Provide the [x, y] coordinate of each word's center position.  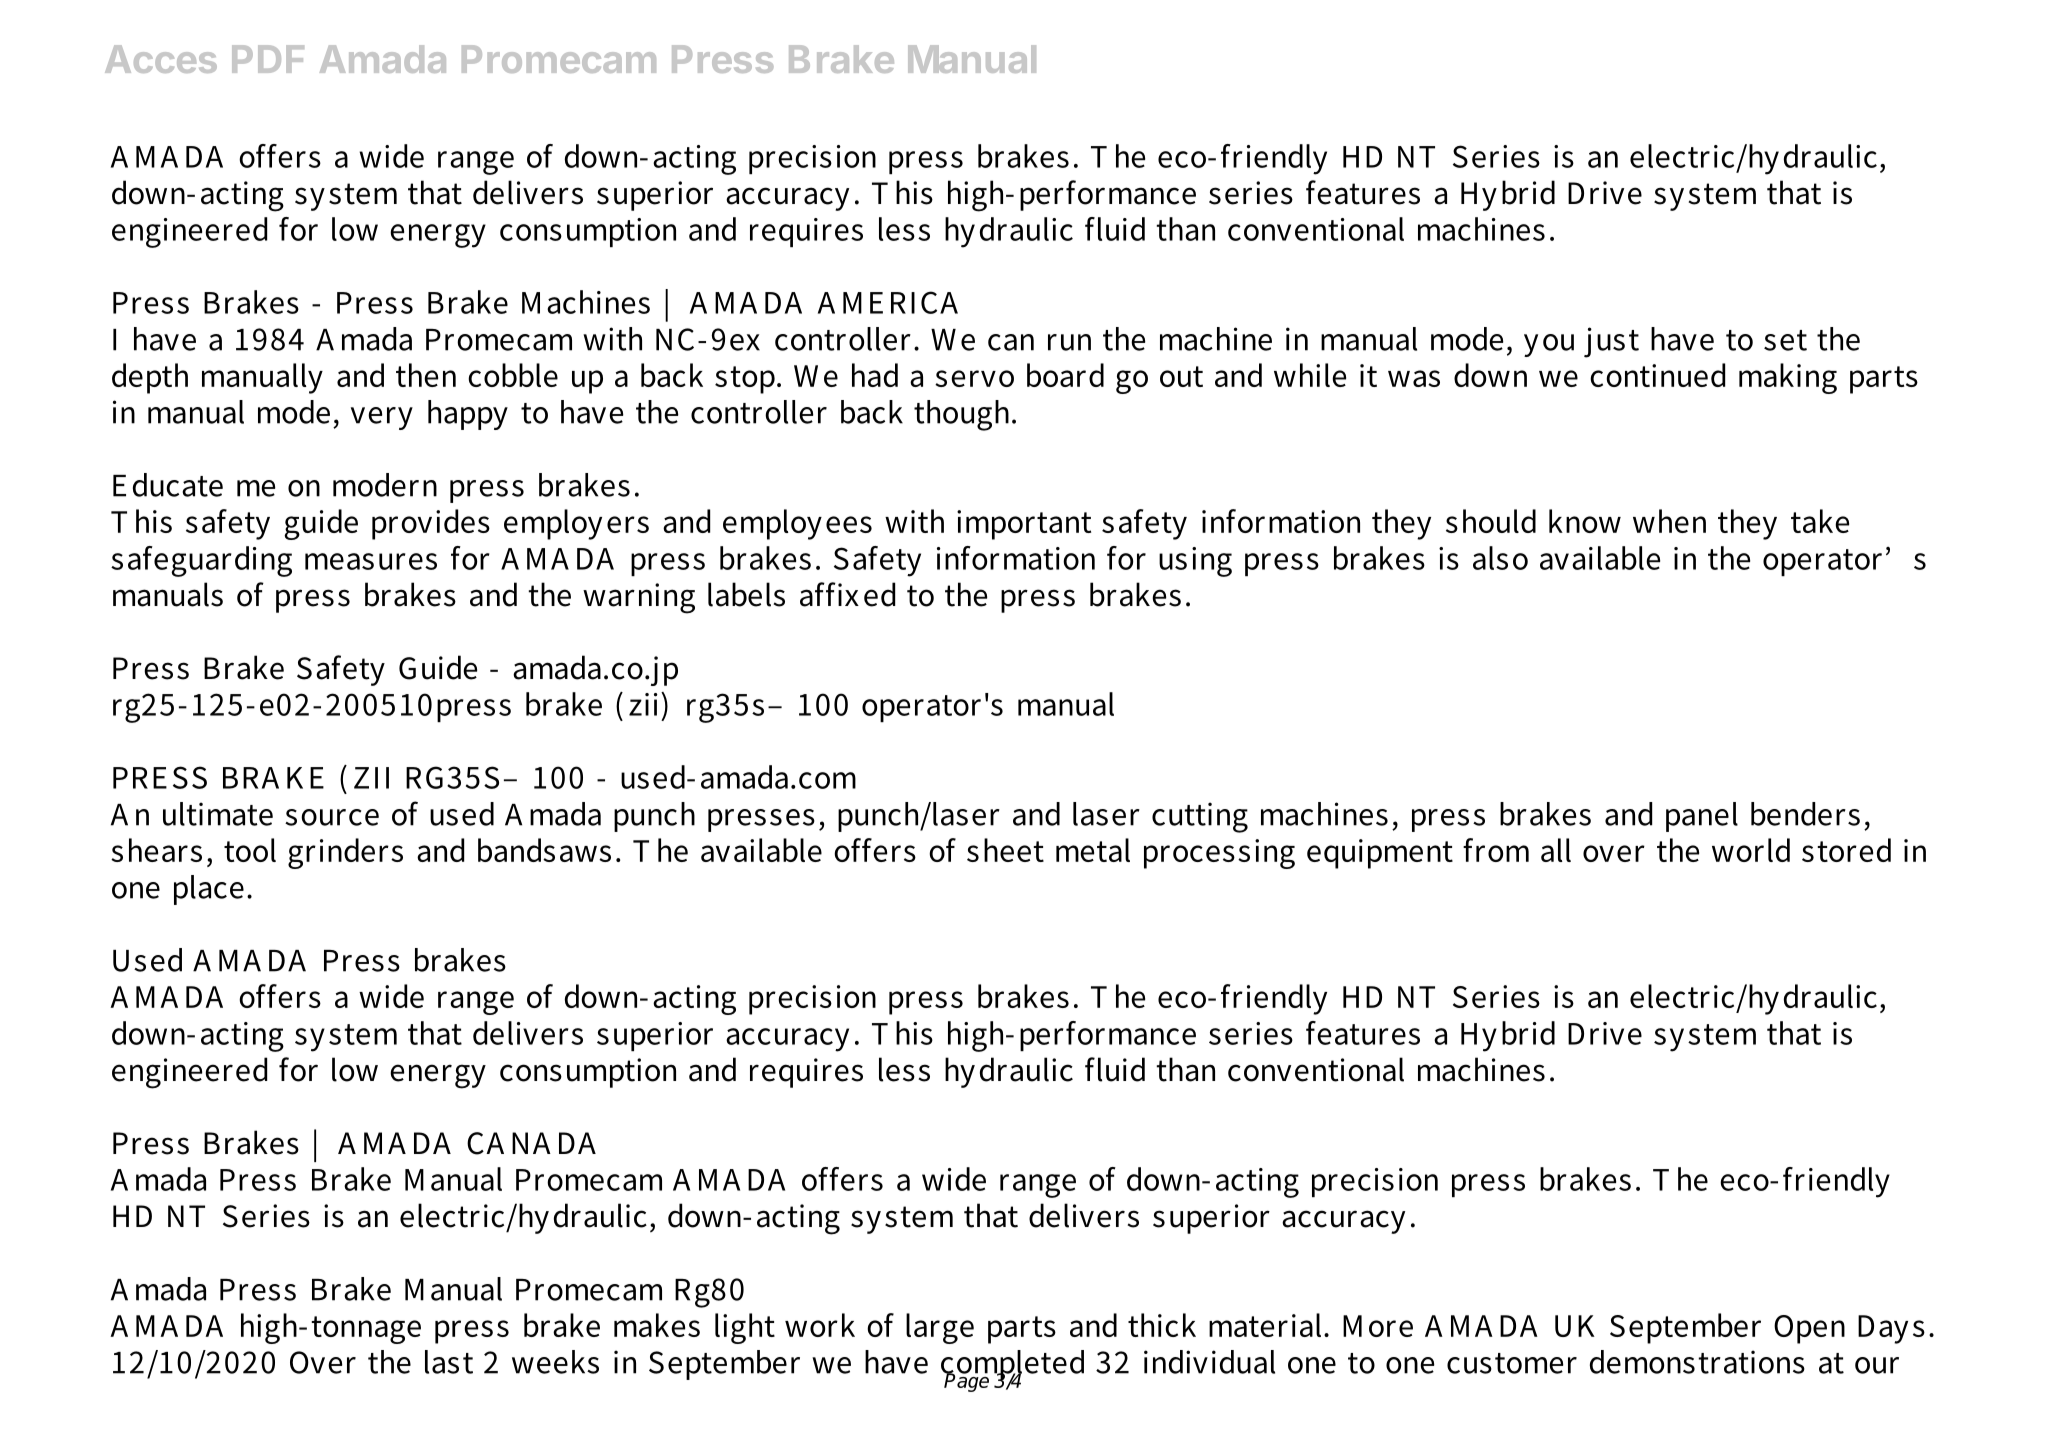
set [1785, 340]
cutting [1200, 817]
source [332, 817]
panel [1702, 817]
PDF [268, 59]
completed [1012, 1366]
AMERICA [888, 302]
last [449, 1362]
